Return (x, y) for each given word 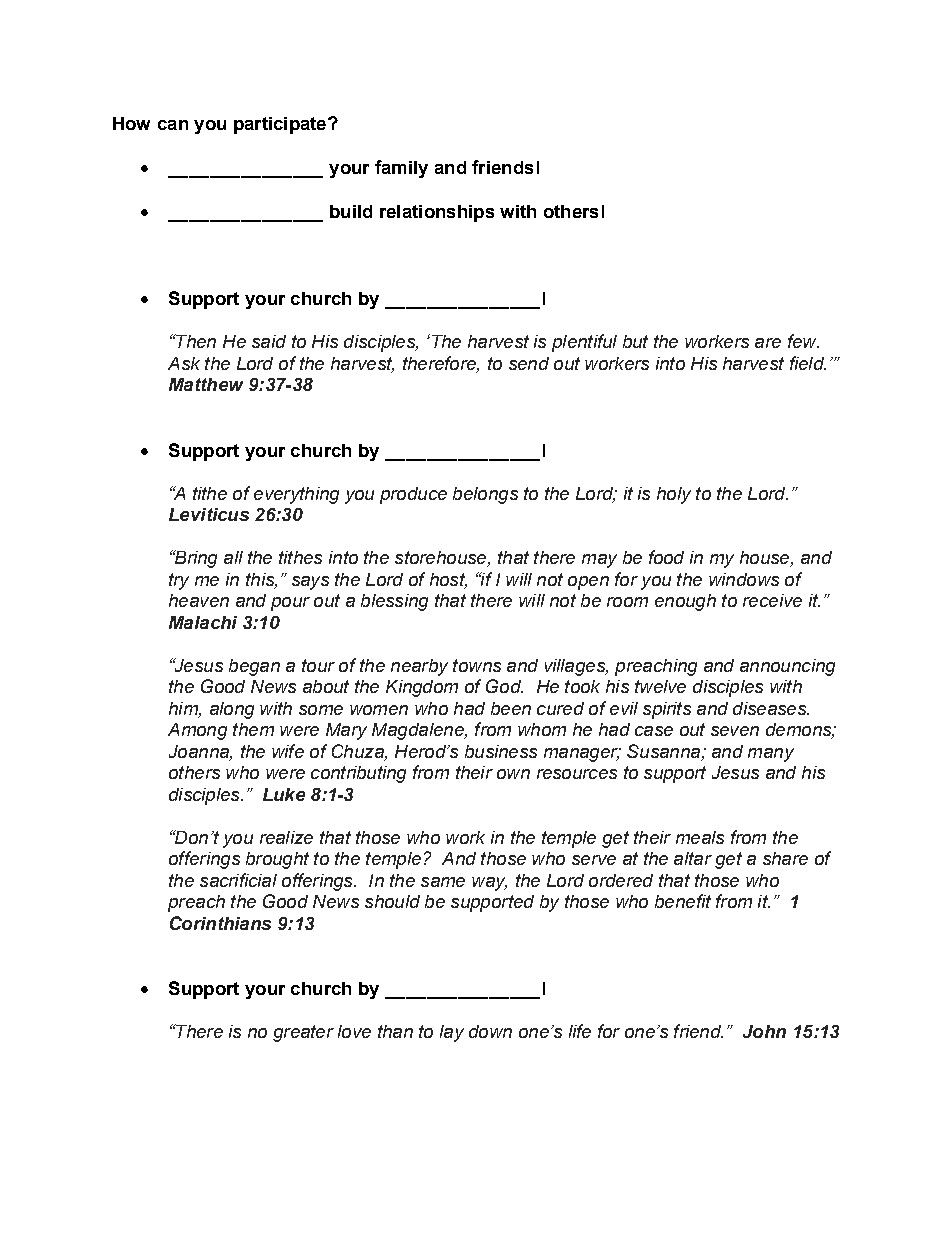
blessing (394, 602)
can (173, 125)
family (401, 169)
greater (303, 1033)
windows (744, 579)
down (490, 1031)
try (179, 581)
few (803, 341)
